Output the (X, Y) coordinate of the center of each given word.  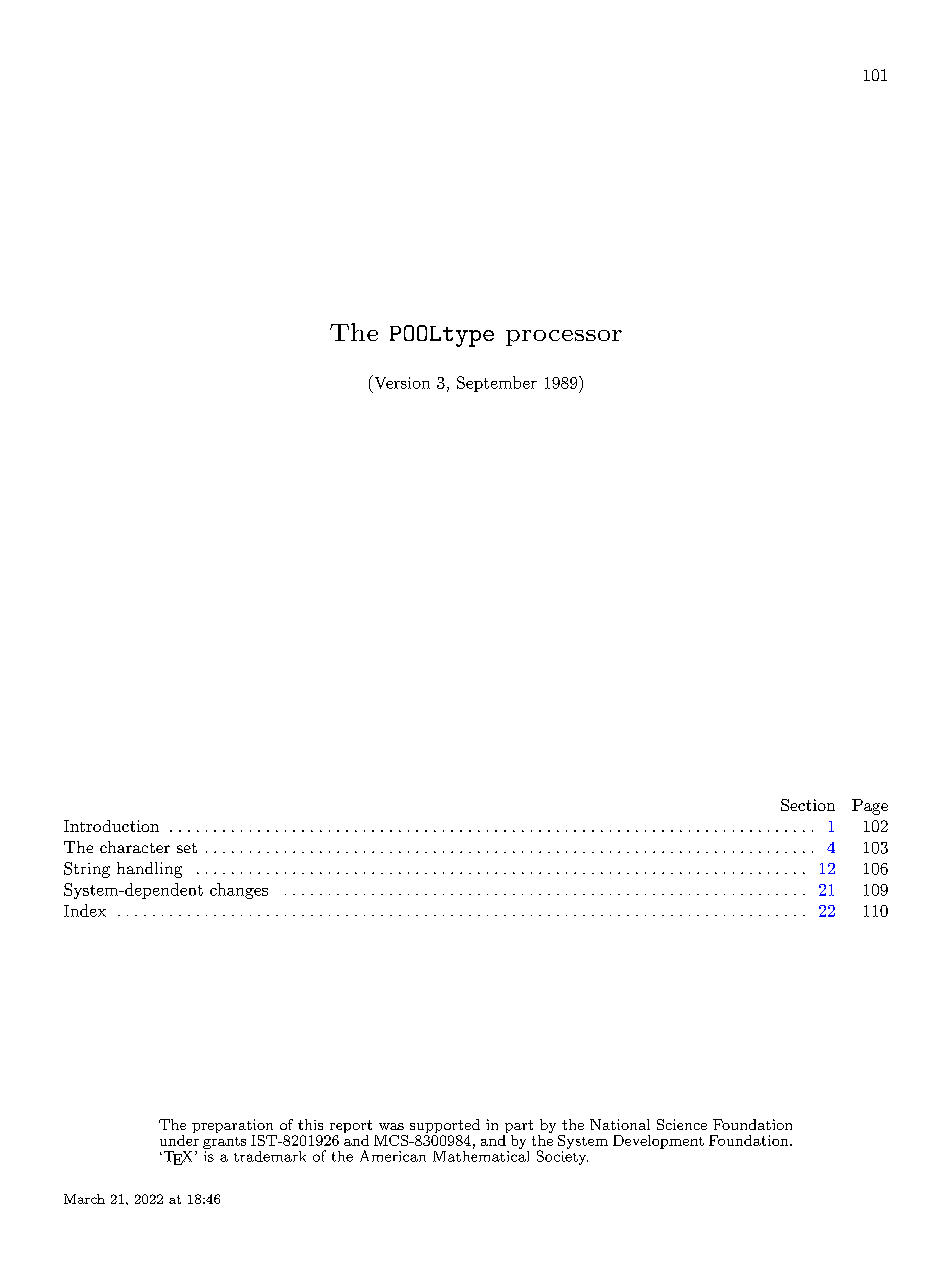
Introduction (111, 826)
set (187, 848)
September (497, 384)
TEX (176, 1158)
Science (682, 1124)
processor (564, 338)
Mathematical (481, 1155)
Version (401, 382)
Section (808, 805)
